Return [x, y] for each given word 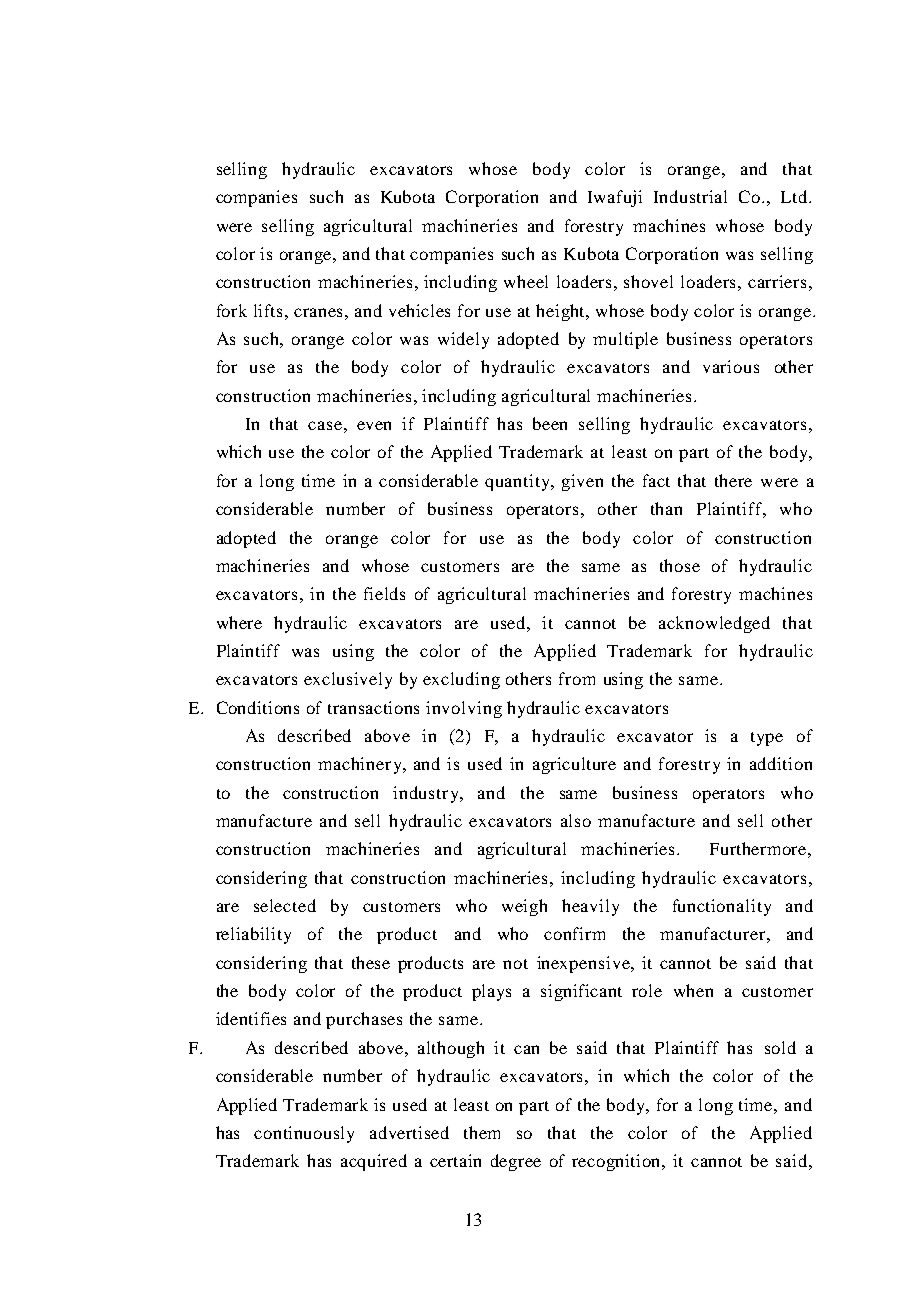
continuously [304, 1134]
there [733, 480]
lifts [270, 310]
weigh [524, 907]
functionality [722, 907]
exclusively [348, 680]
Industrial [690, 196]
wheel [526, 281]
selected [285, 905]
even [374, 425]
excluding [461, 680]
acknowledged [714, 624]
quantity [518, 482]
